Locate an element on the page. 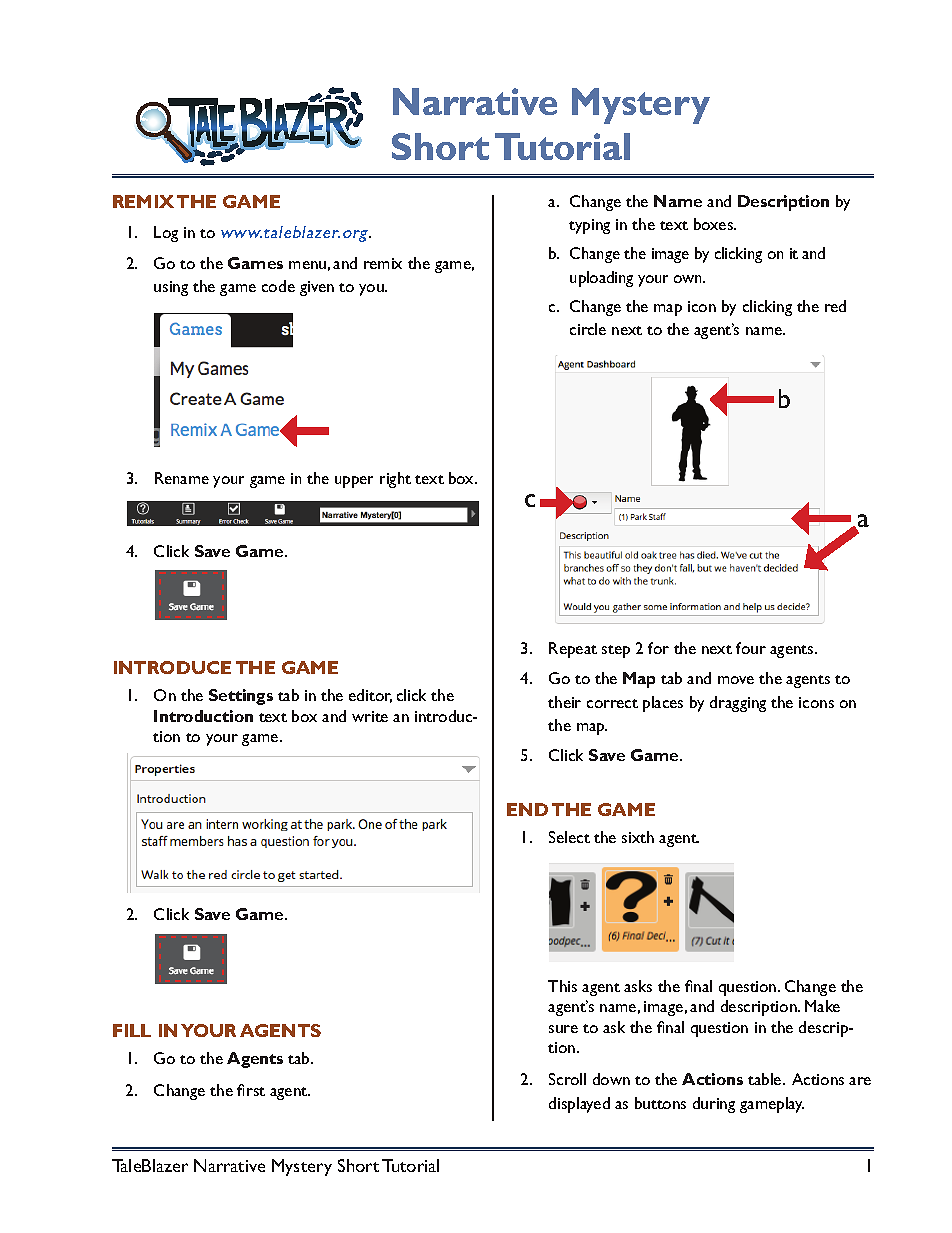 Image resolution: width=952 pixels, height=1233 pixels. first is located at coordinates (251, 1090).
